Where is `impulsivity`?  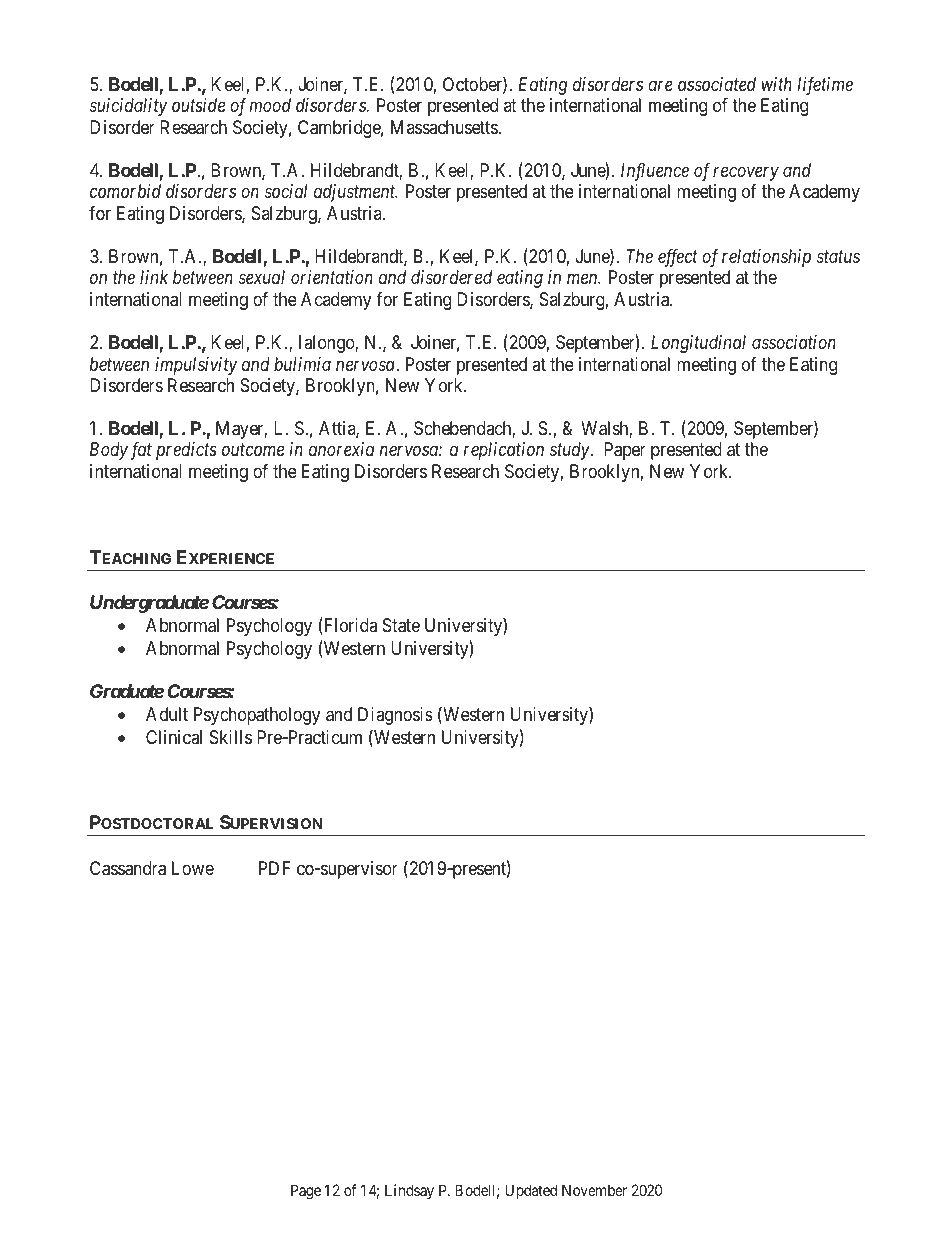 impulsivity is located at coordinates (196, 366).
